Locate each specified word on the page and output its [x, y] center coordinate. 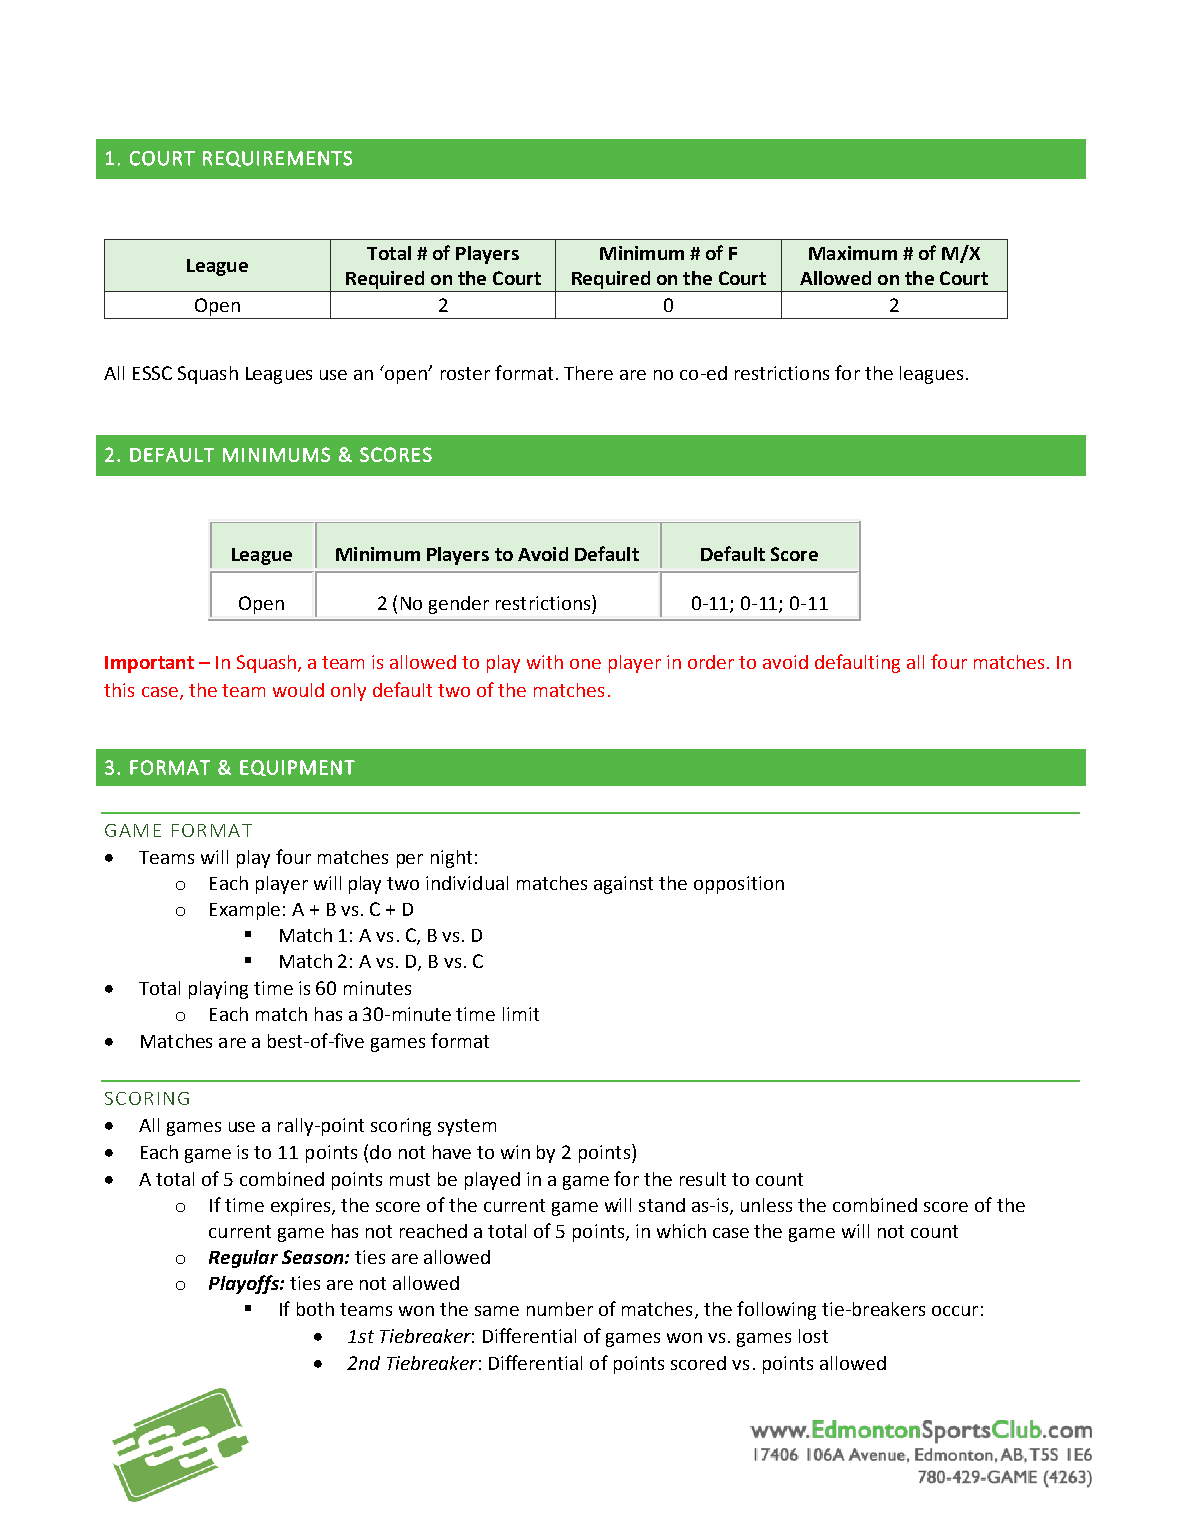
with [545, 662]
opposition [739, 885]
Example [245, 911]
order [711, 662]
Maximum [853, 253]
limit [521, 1014]
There [588, 373]
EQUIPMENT [297, 768]
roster [465, 373]
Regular [243, 1259]
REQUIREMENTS [277, 159]
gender [459, 605]
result [703, 1179]
